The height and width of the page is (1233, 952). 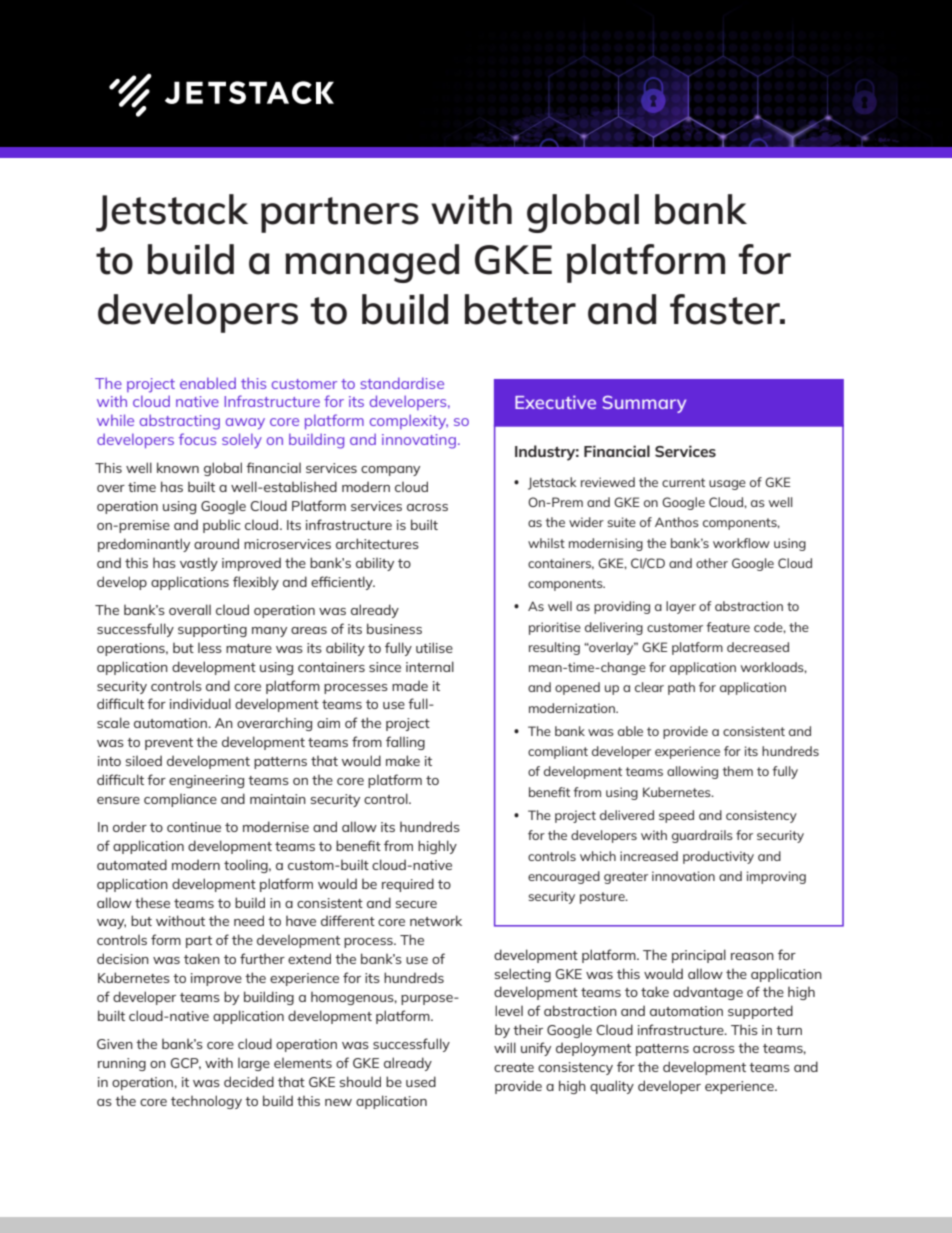 I want to click on current, so click(x=683, y=482).
